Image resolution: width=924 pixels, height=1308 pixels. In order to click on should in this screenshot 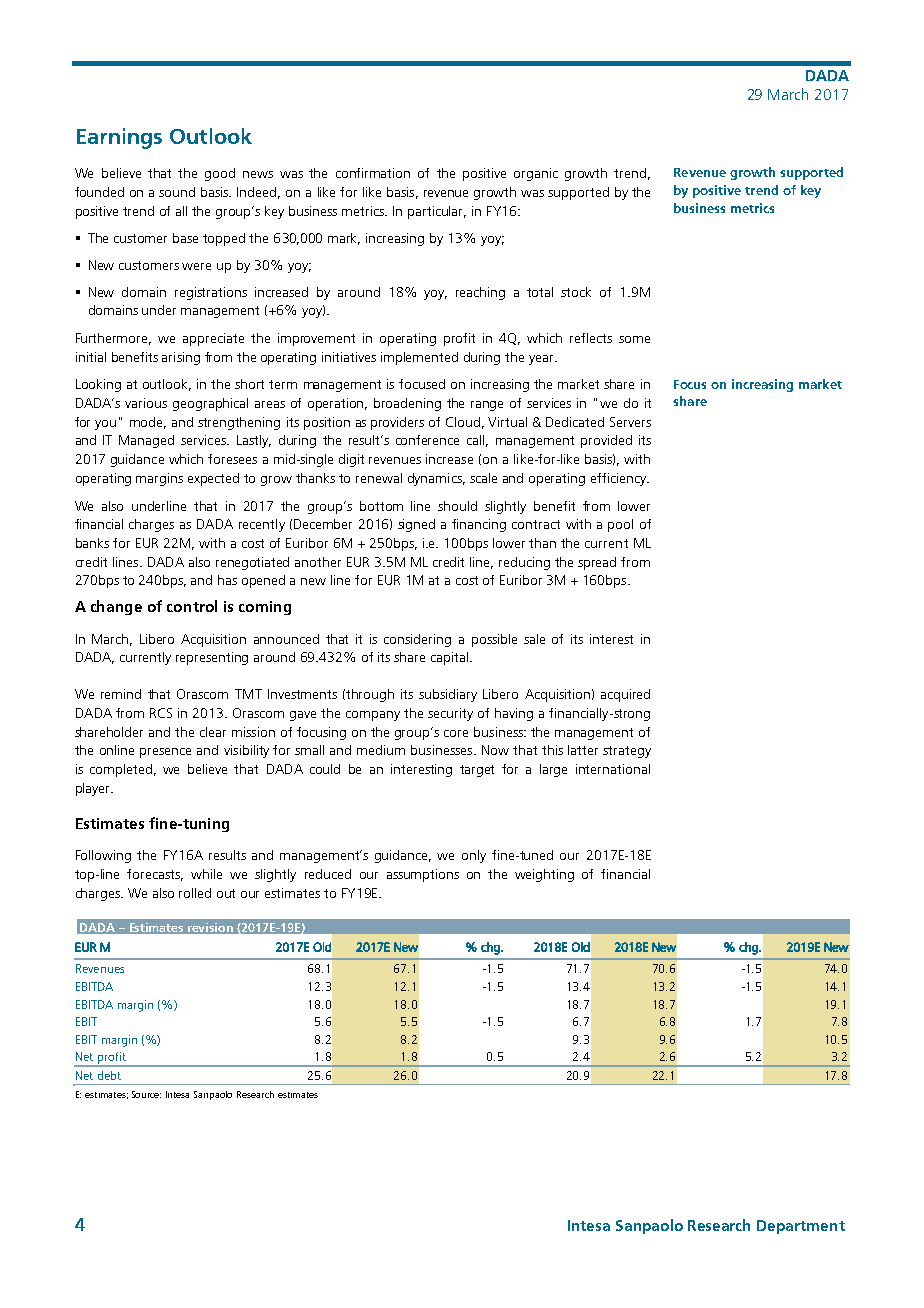, I will do `click(457, 506)`.
